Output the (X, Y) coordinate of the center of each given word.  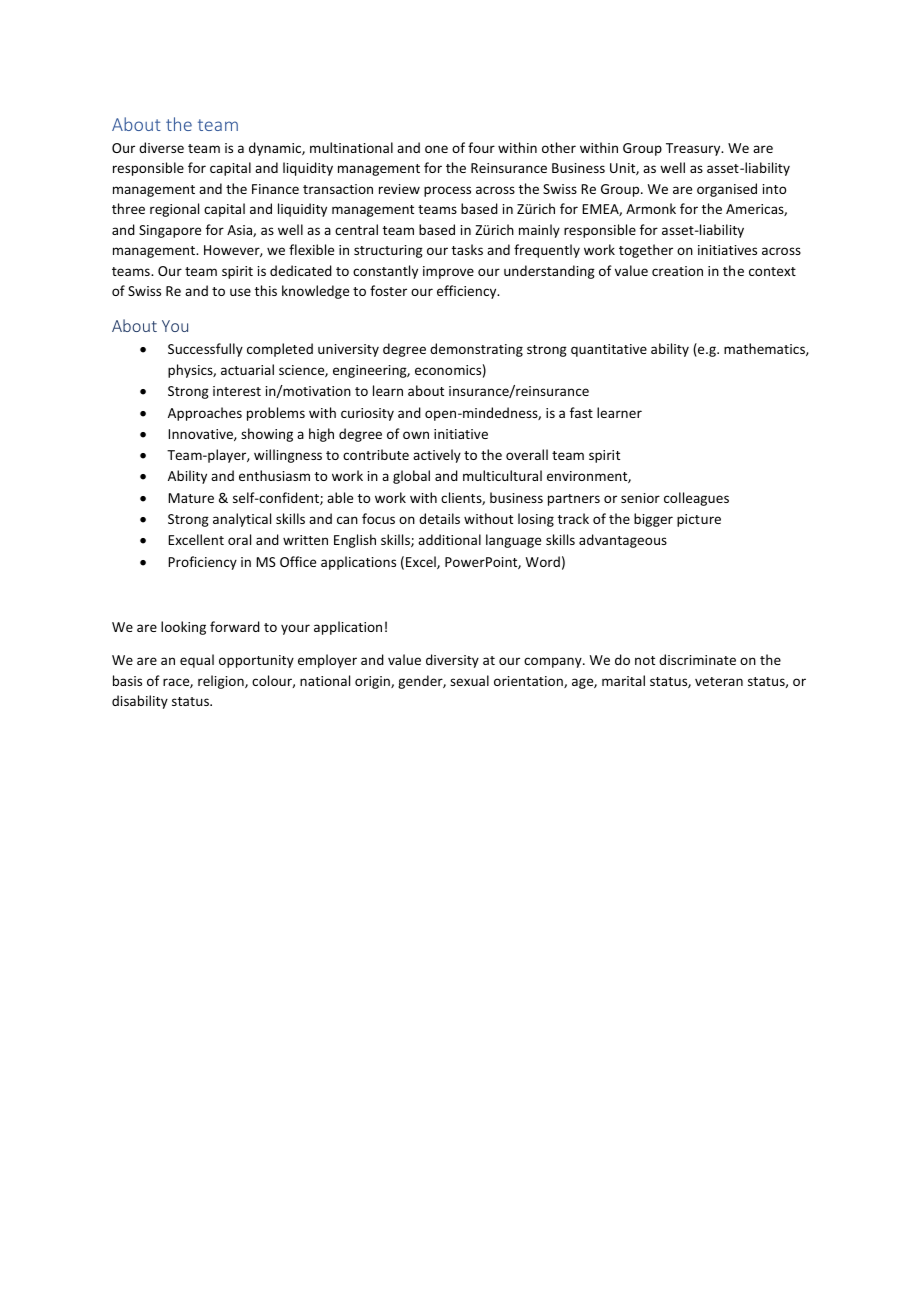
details (439, 518)
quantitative (609, 350)
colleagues (696, 499)
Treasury (694, 149)
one (436, 149)
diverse (161, 147)
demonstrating (476, 350)
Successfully (205, 350)
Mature (191, 498)
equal (197, 661)
